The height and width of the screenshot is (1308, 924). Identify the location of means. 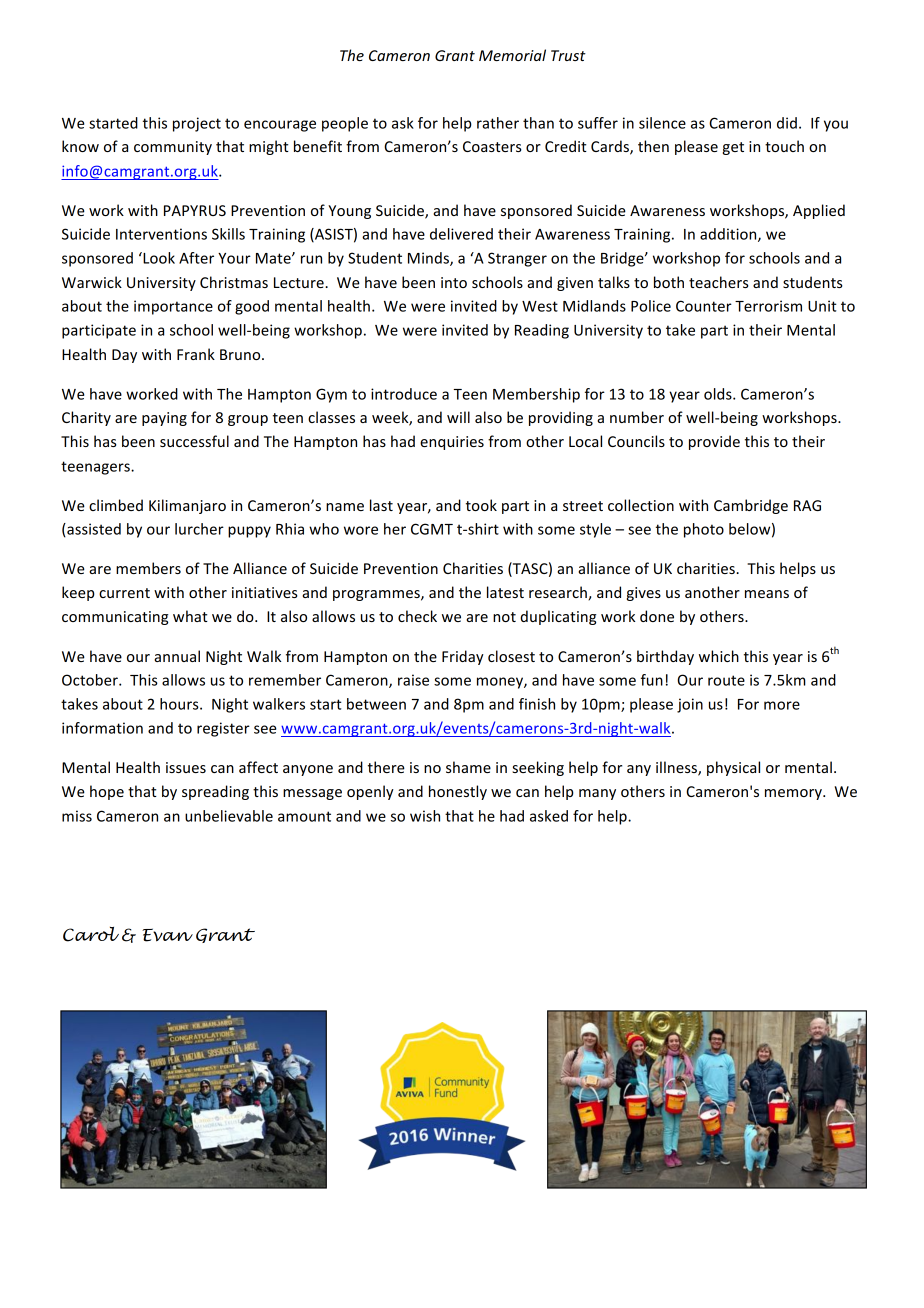
(767, 594).
